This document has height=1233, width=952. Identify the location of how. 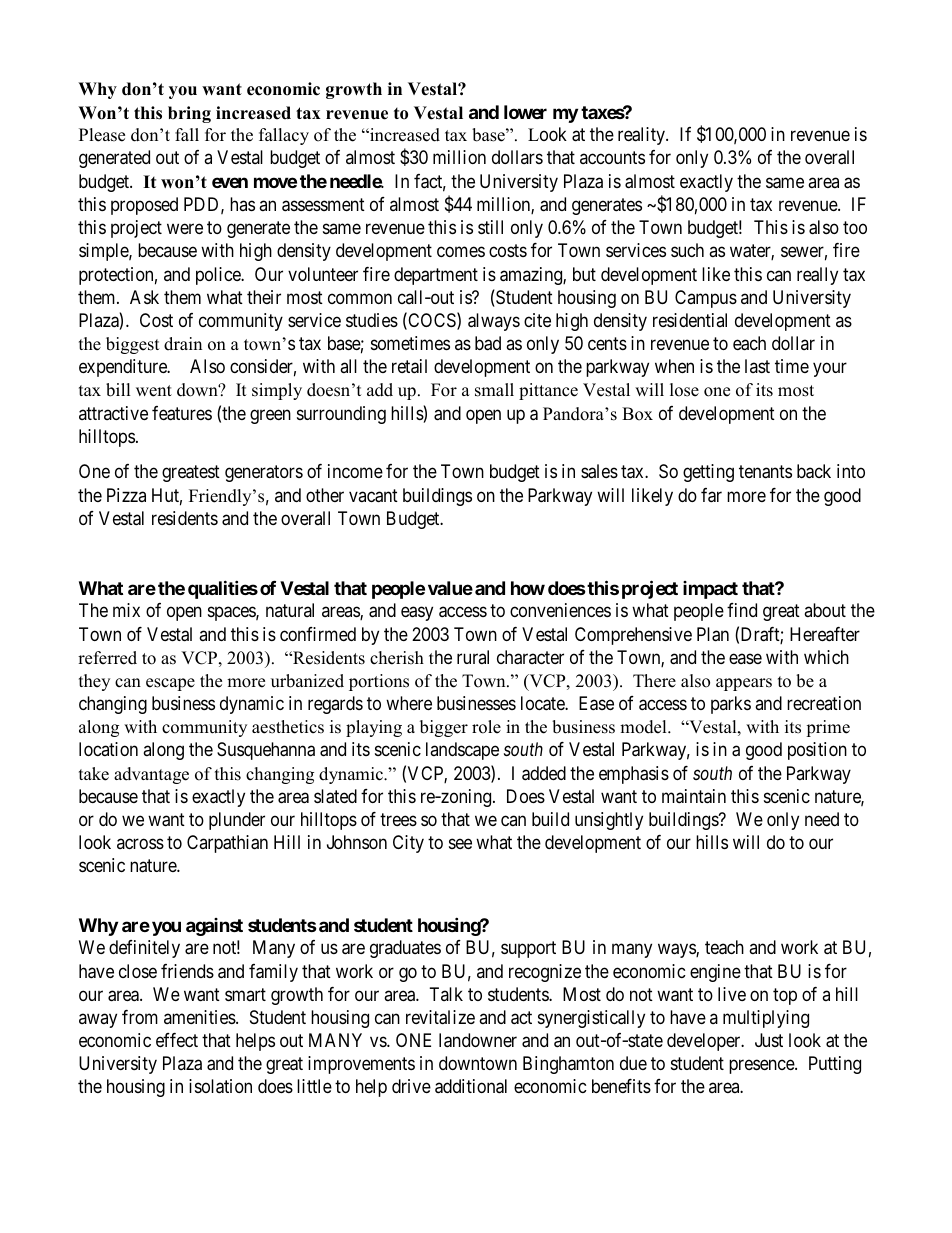
(528, 588).
